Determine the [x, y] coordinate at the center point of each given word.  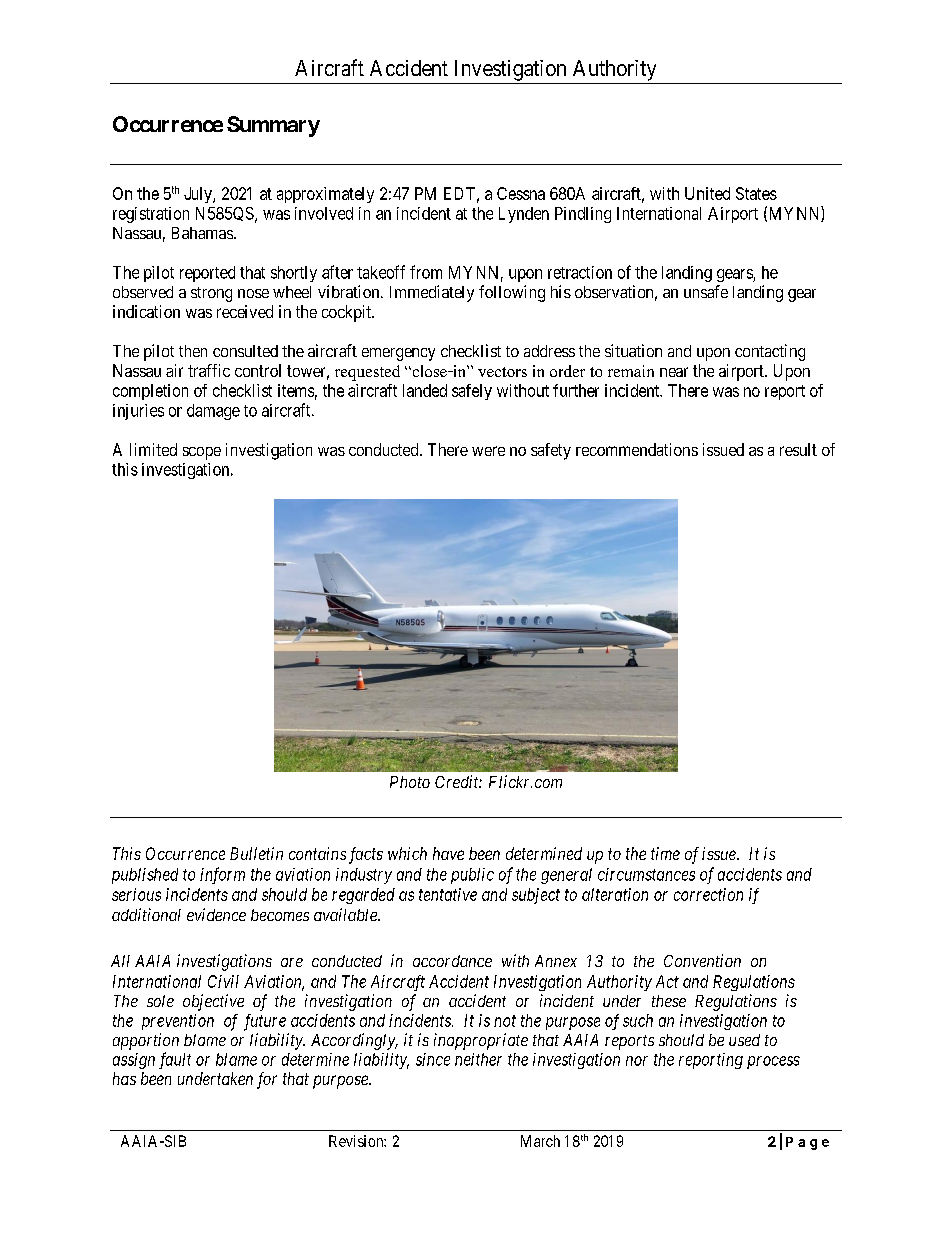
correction [708, 894]
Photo [410, 782]
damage [213, 412]
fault [175, 1060]
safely [472, 392]
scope [202, 453]
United [707, 193]
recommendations [637, 449]
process [773, 1062]
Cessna [521, 193]
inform [222, 875]
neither [478, 1059]
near [674, 372]
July [199, 195]
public [472, 876]
